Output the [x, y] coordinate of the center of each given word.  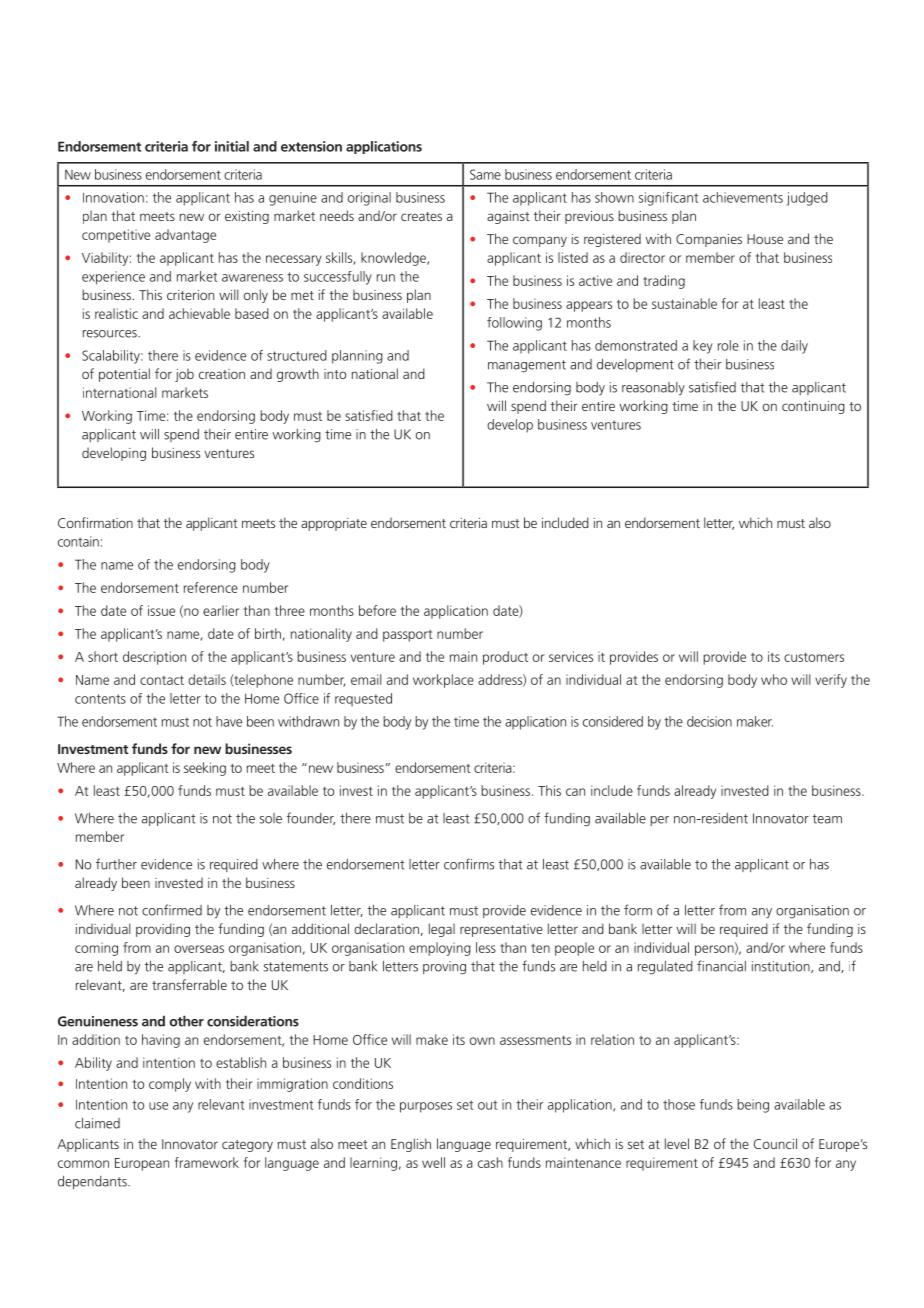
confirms [469, 864]
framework [207, 1162]
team [827, 819]
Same [485, 174]
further [116, 864]
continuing [813, 407]
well [433, 1162]
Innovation [113, 197]
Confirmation [95, 522]
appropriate [334, 524]
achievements [743, 197]
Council [775, 1143]
